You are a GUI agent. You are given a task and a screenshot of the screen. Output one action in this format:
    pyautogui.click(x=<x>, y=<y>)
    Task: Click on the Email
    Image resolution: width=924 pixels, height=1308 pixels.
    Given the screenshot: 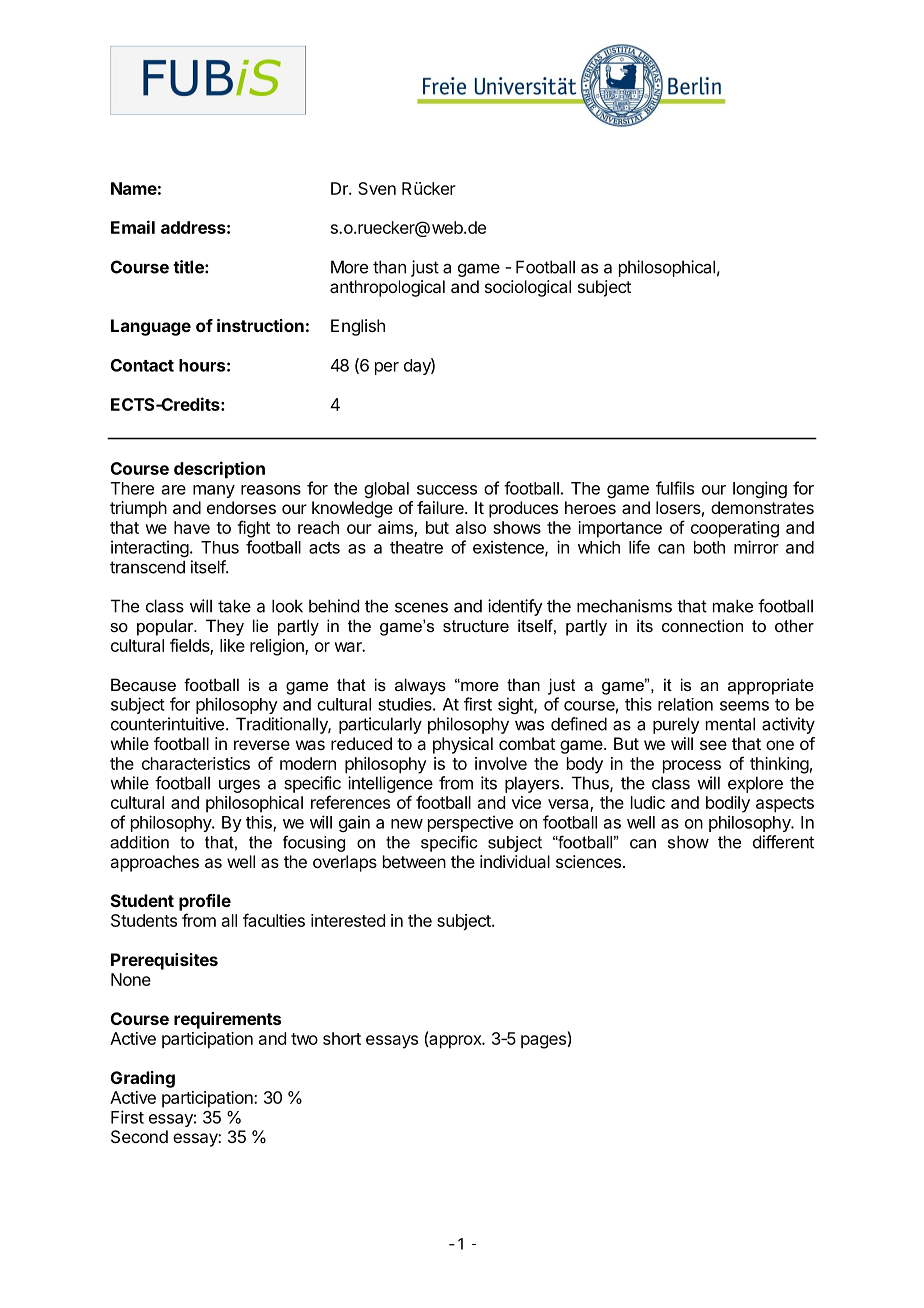 What is the action you would take?
    pyautogui.click(x=133, y=227)
